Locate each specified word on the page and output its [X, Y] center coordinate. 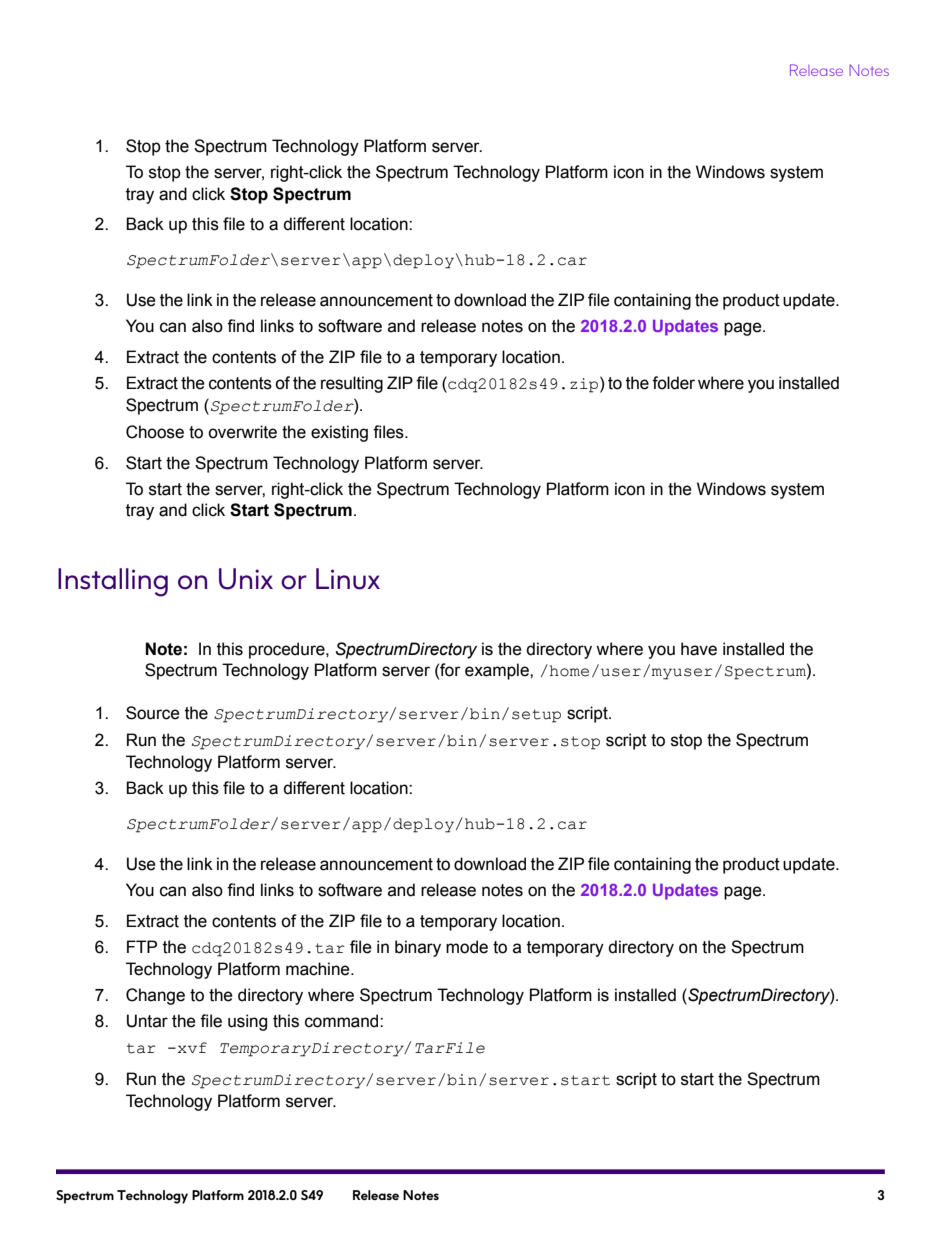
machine [319, 969]
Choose [155, 432]
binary [418, 948]
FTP [142, 946]
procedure [288, 650]
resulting [352, 384]
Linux [348, 579]
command [343, 1021]
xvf [191, 1047]
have [699, 649]
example [498, 671]
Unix [246, 579]
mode [467, 947]
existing [339, 433]
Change [155, 996]
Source [153, 713]
